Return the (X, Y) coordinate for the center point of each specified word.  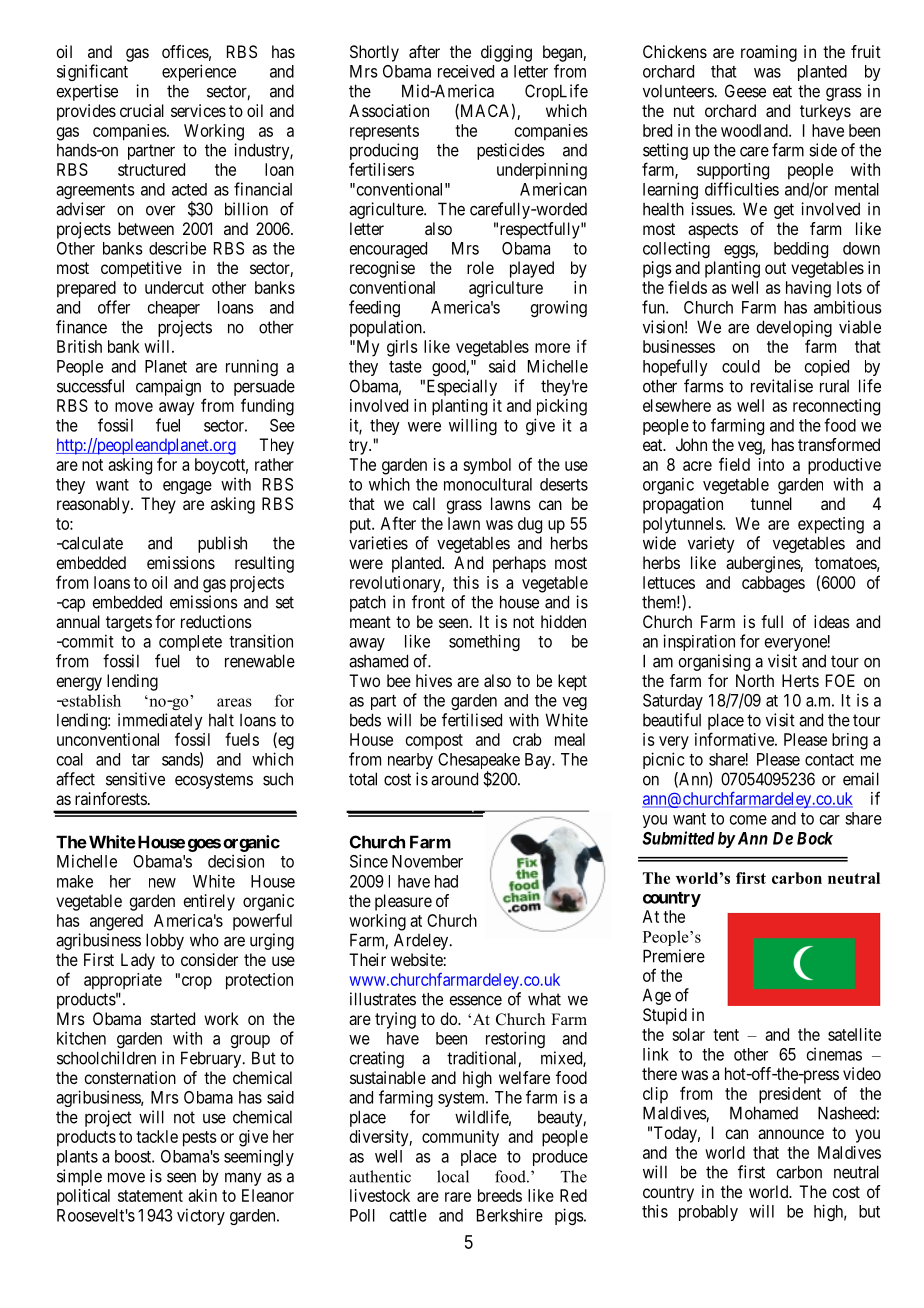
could (741, 366)
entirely (209, 902)
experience (199, 72)
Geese (745, 91)
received (466, 71)
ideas (832, 621)
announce (791, 1134)
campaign (168, 387)
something (484, 642)
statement (150, 1196)
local (453, 1176)
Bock (815, 838)
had (446, 881)
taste (405, 367)
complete (190, 643)
